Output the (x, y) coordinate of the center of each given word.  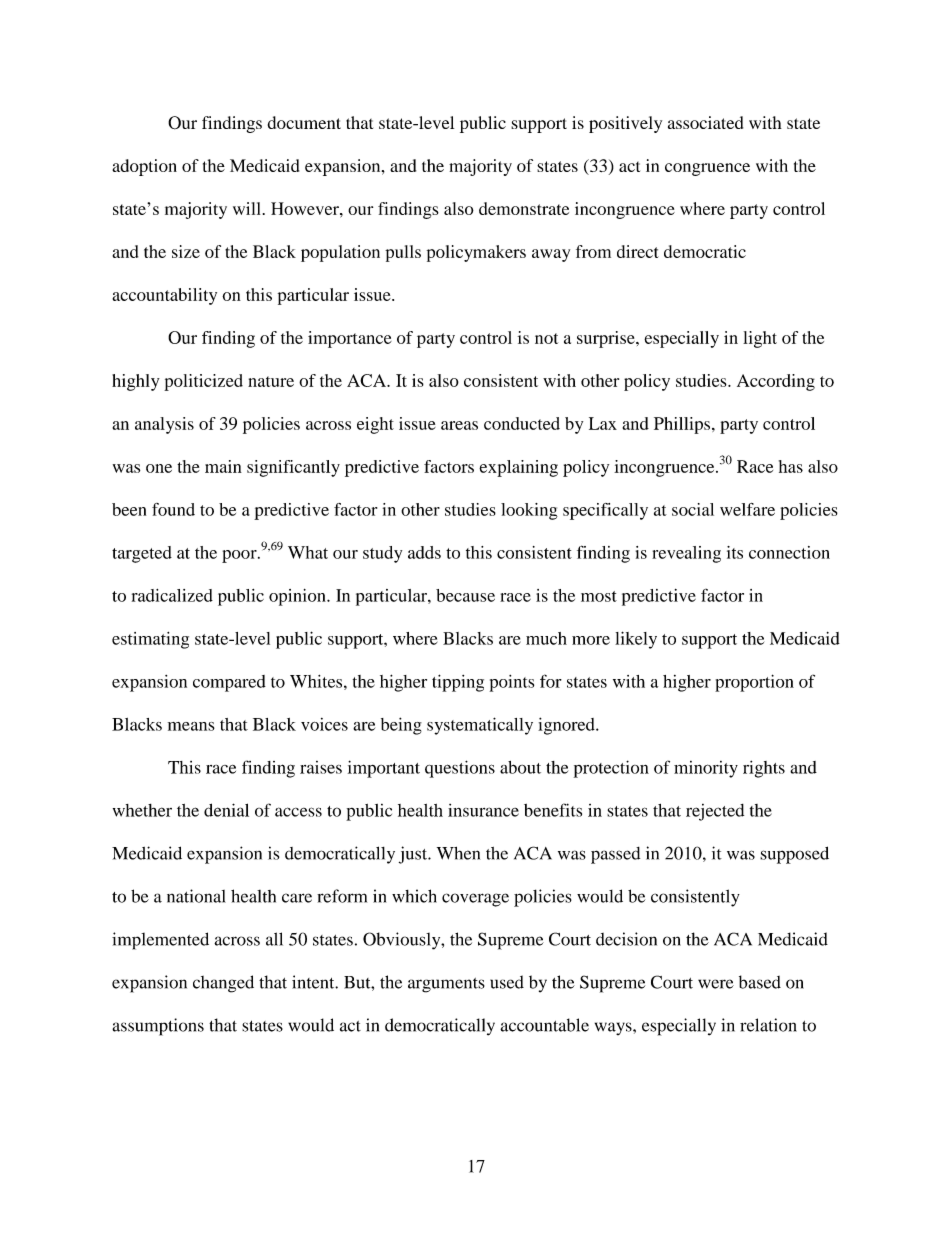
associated (705, 122)
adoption (144, 167)
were (716, 984)
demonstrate (524, 208)
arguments (446, 985)
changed (223, 984)
